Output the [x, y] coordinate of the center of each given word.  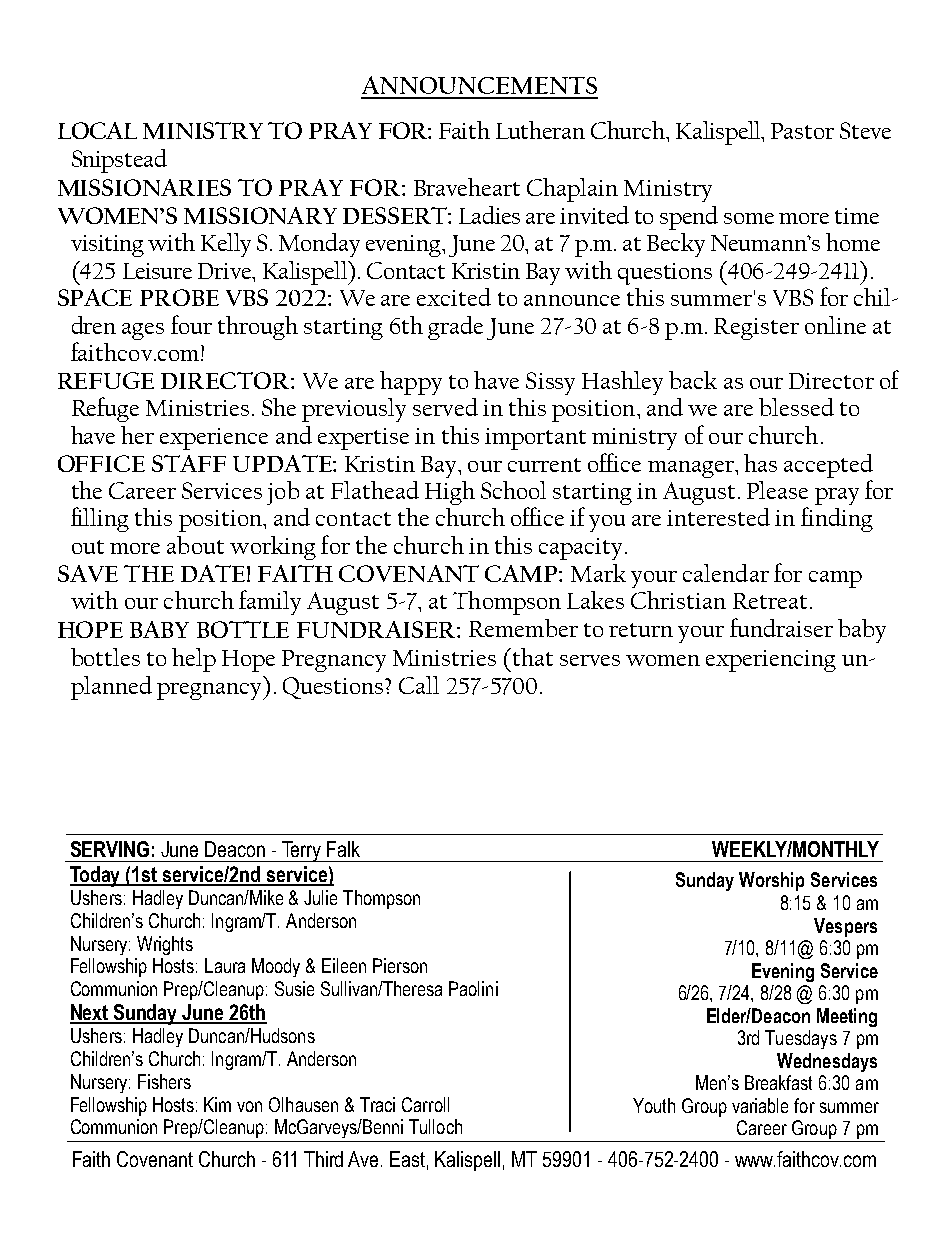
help [194, 660]
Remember [523, 628]
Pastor [802, 131]
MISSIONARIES [144, 187]
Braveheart [467, 187]
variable [760, 1105]
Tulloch [435, 1126]
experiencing [771, 661]
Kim [217, 1104]
